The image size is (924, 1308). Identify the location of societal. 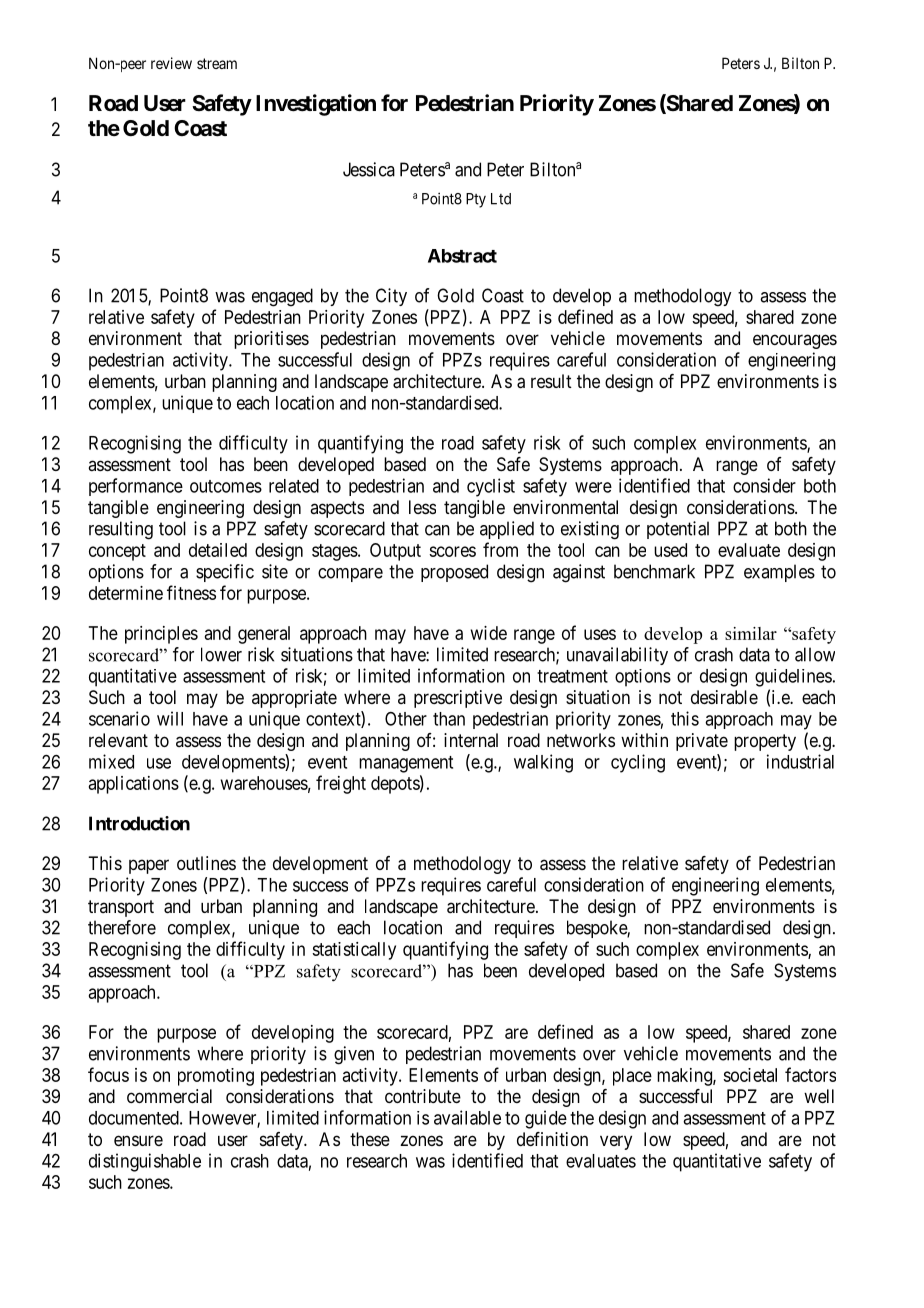
(750, 1075).
